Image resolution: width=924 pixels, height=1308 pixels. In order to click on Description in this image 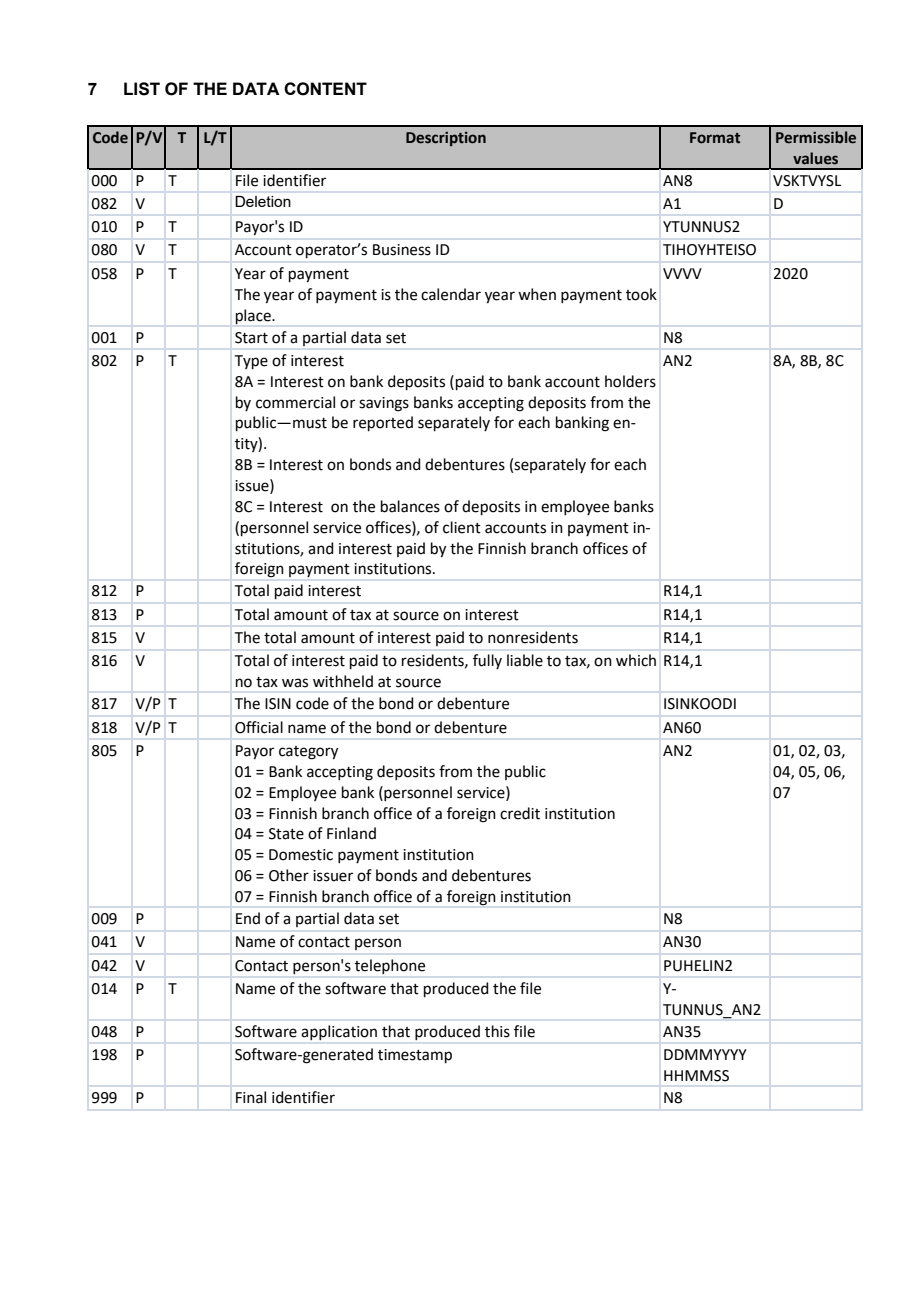, I will do `click(446, 139)`.
